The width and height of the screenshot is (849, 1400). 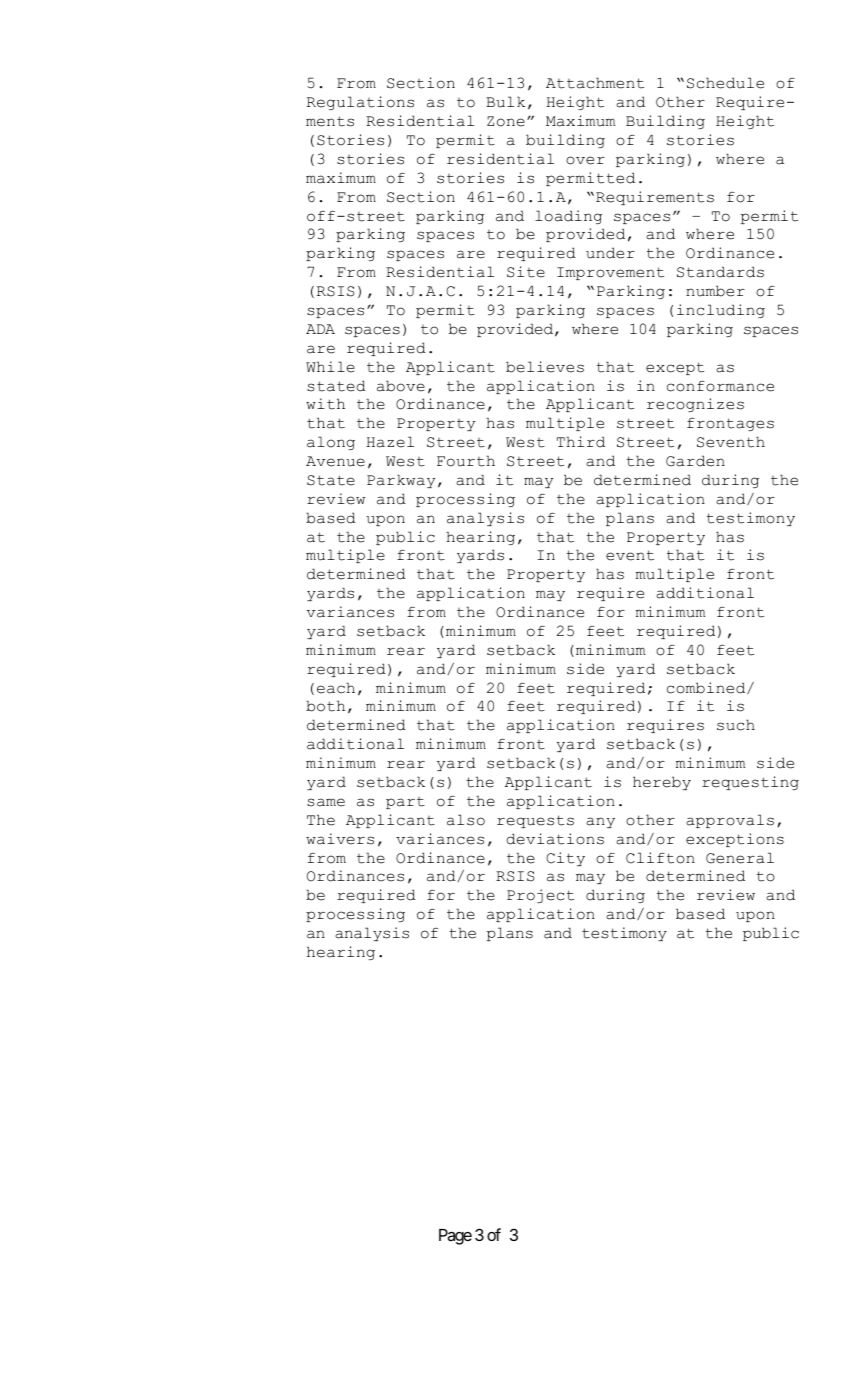 What do you see at coordinates (540, 896) in the screenshot?
I see `Project` at bounding box center [540, 896].
